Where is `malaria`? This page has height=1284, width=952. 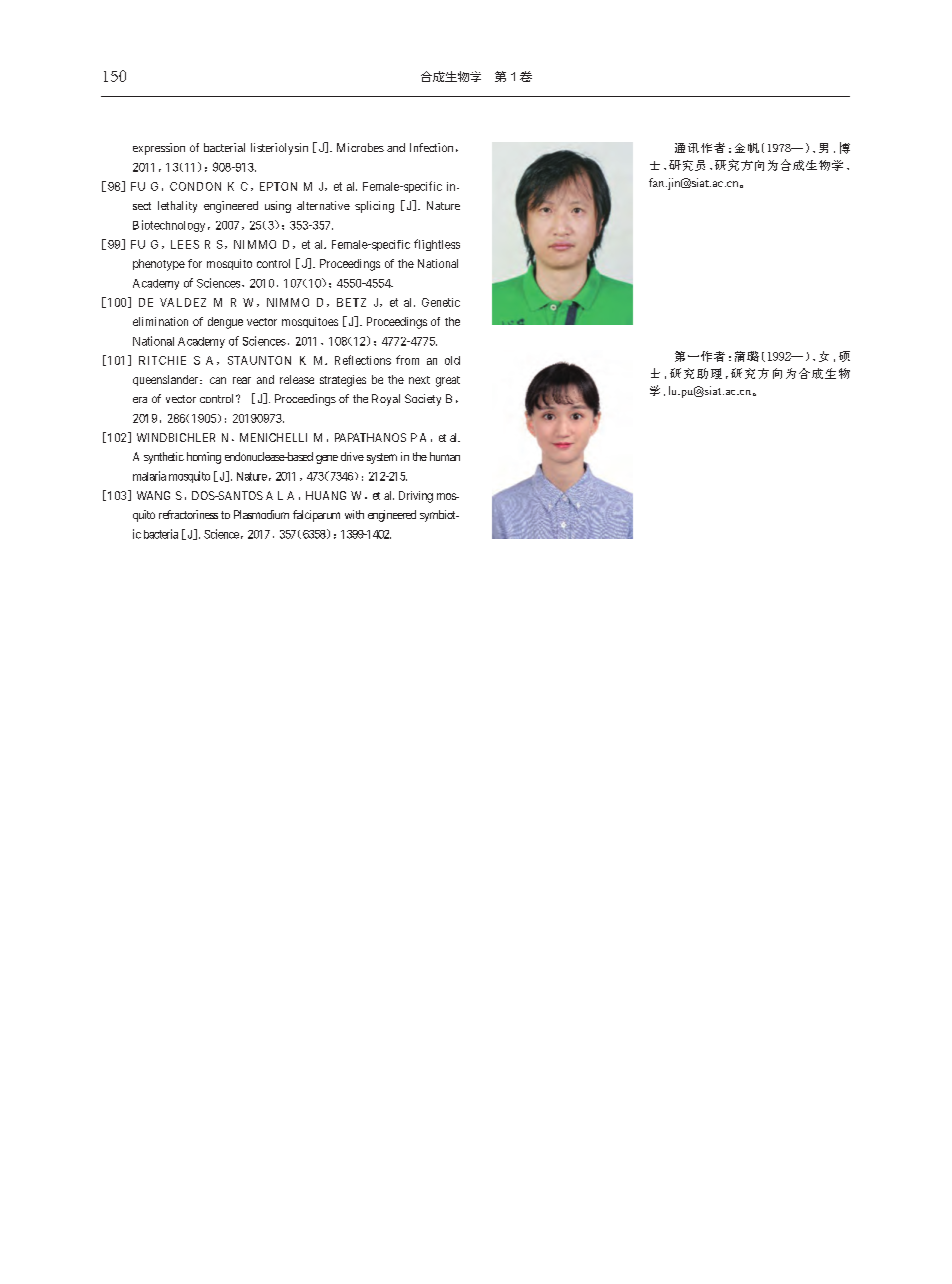
malaria is located at coordinates (149, 476).
